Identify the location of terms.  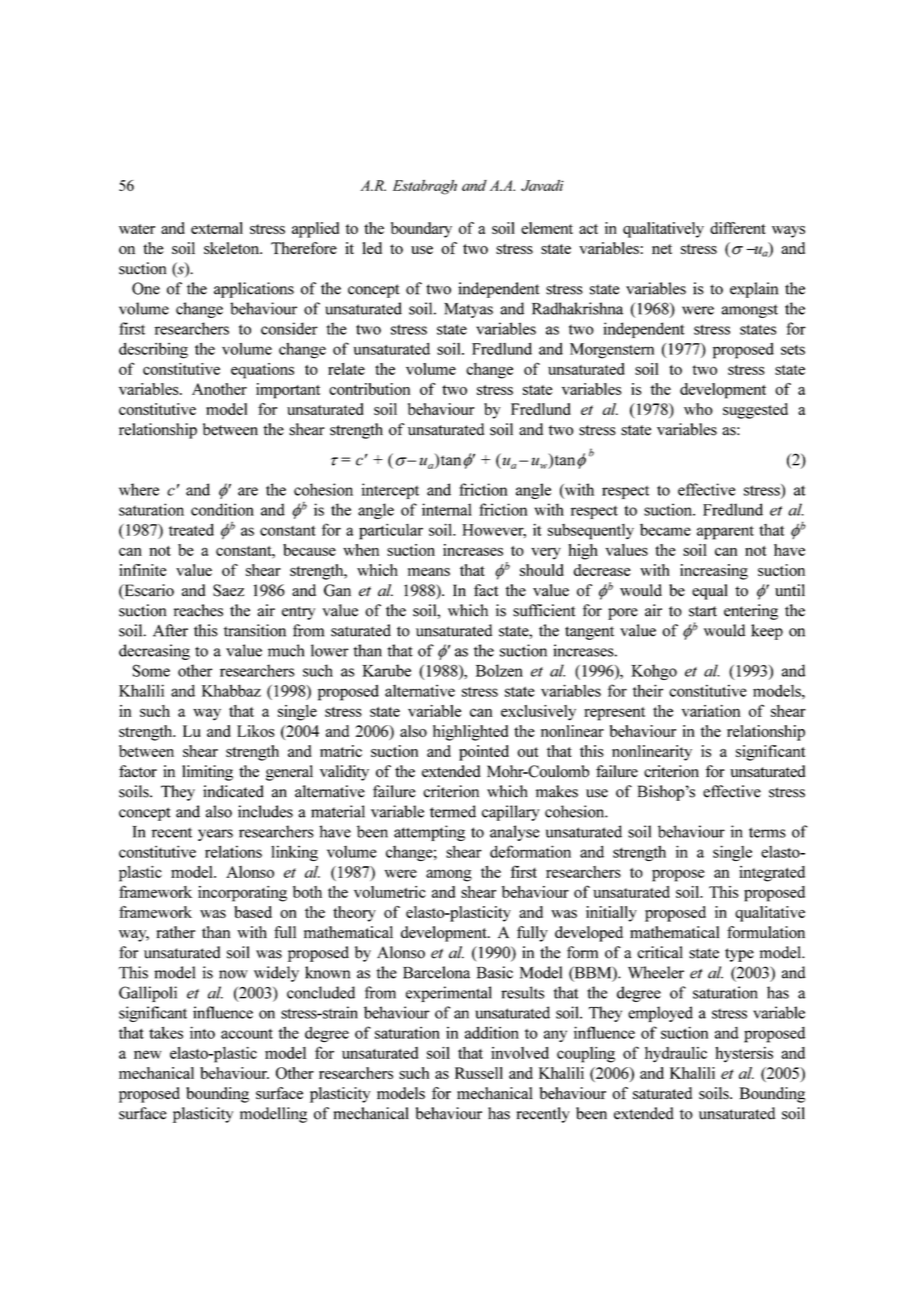
(767, 832).
